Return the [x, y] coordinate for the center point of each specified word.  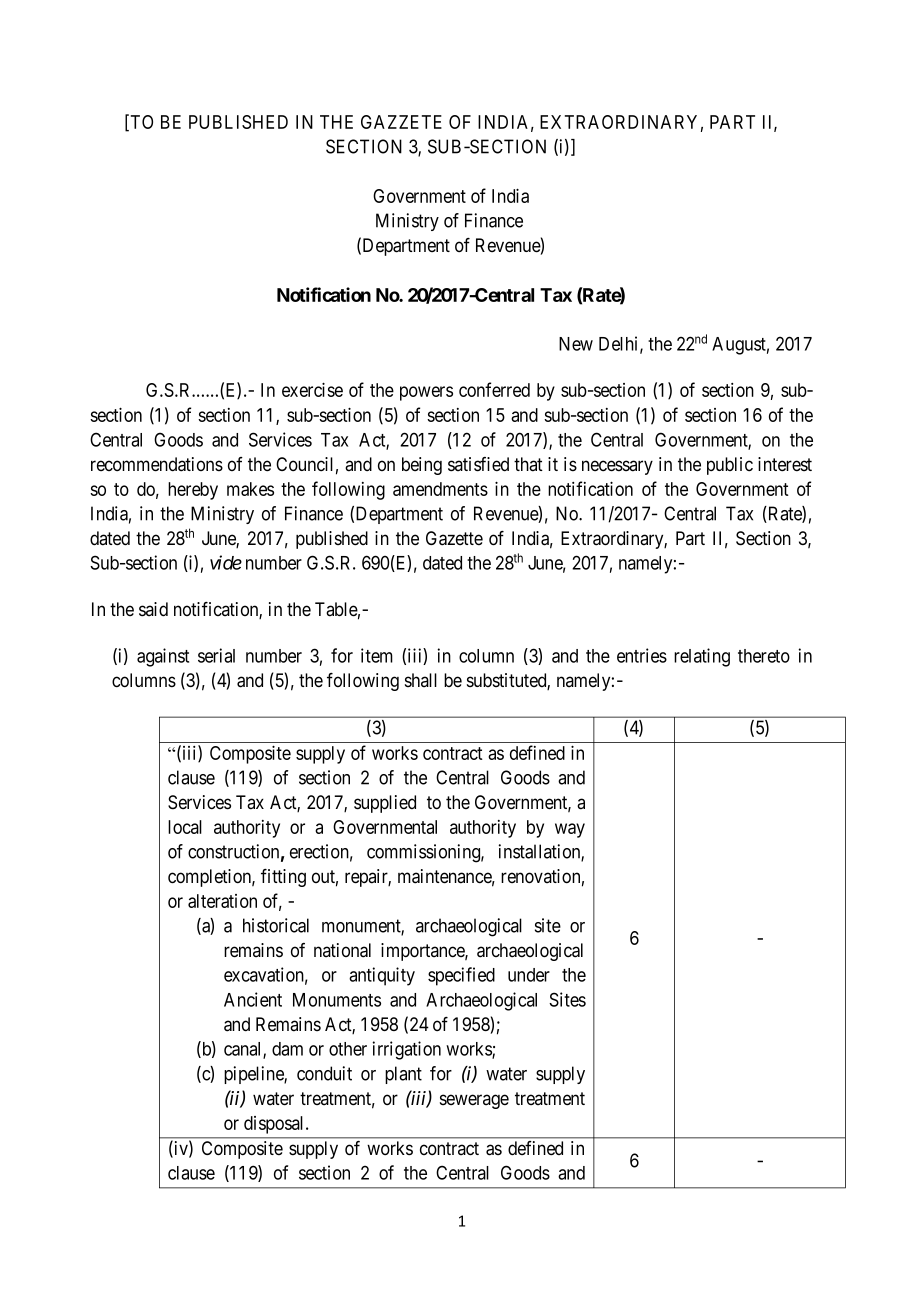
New [576, 344]
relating [702, 657]
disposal [275, 1125]
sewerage [474, 1101]
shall [421, 680]
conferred [494, 389]
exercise [312, 389]
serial [216, 655]
